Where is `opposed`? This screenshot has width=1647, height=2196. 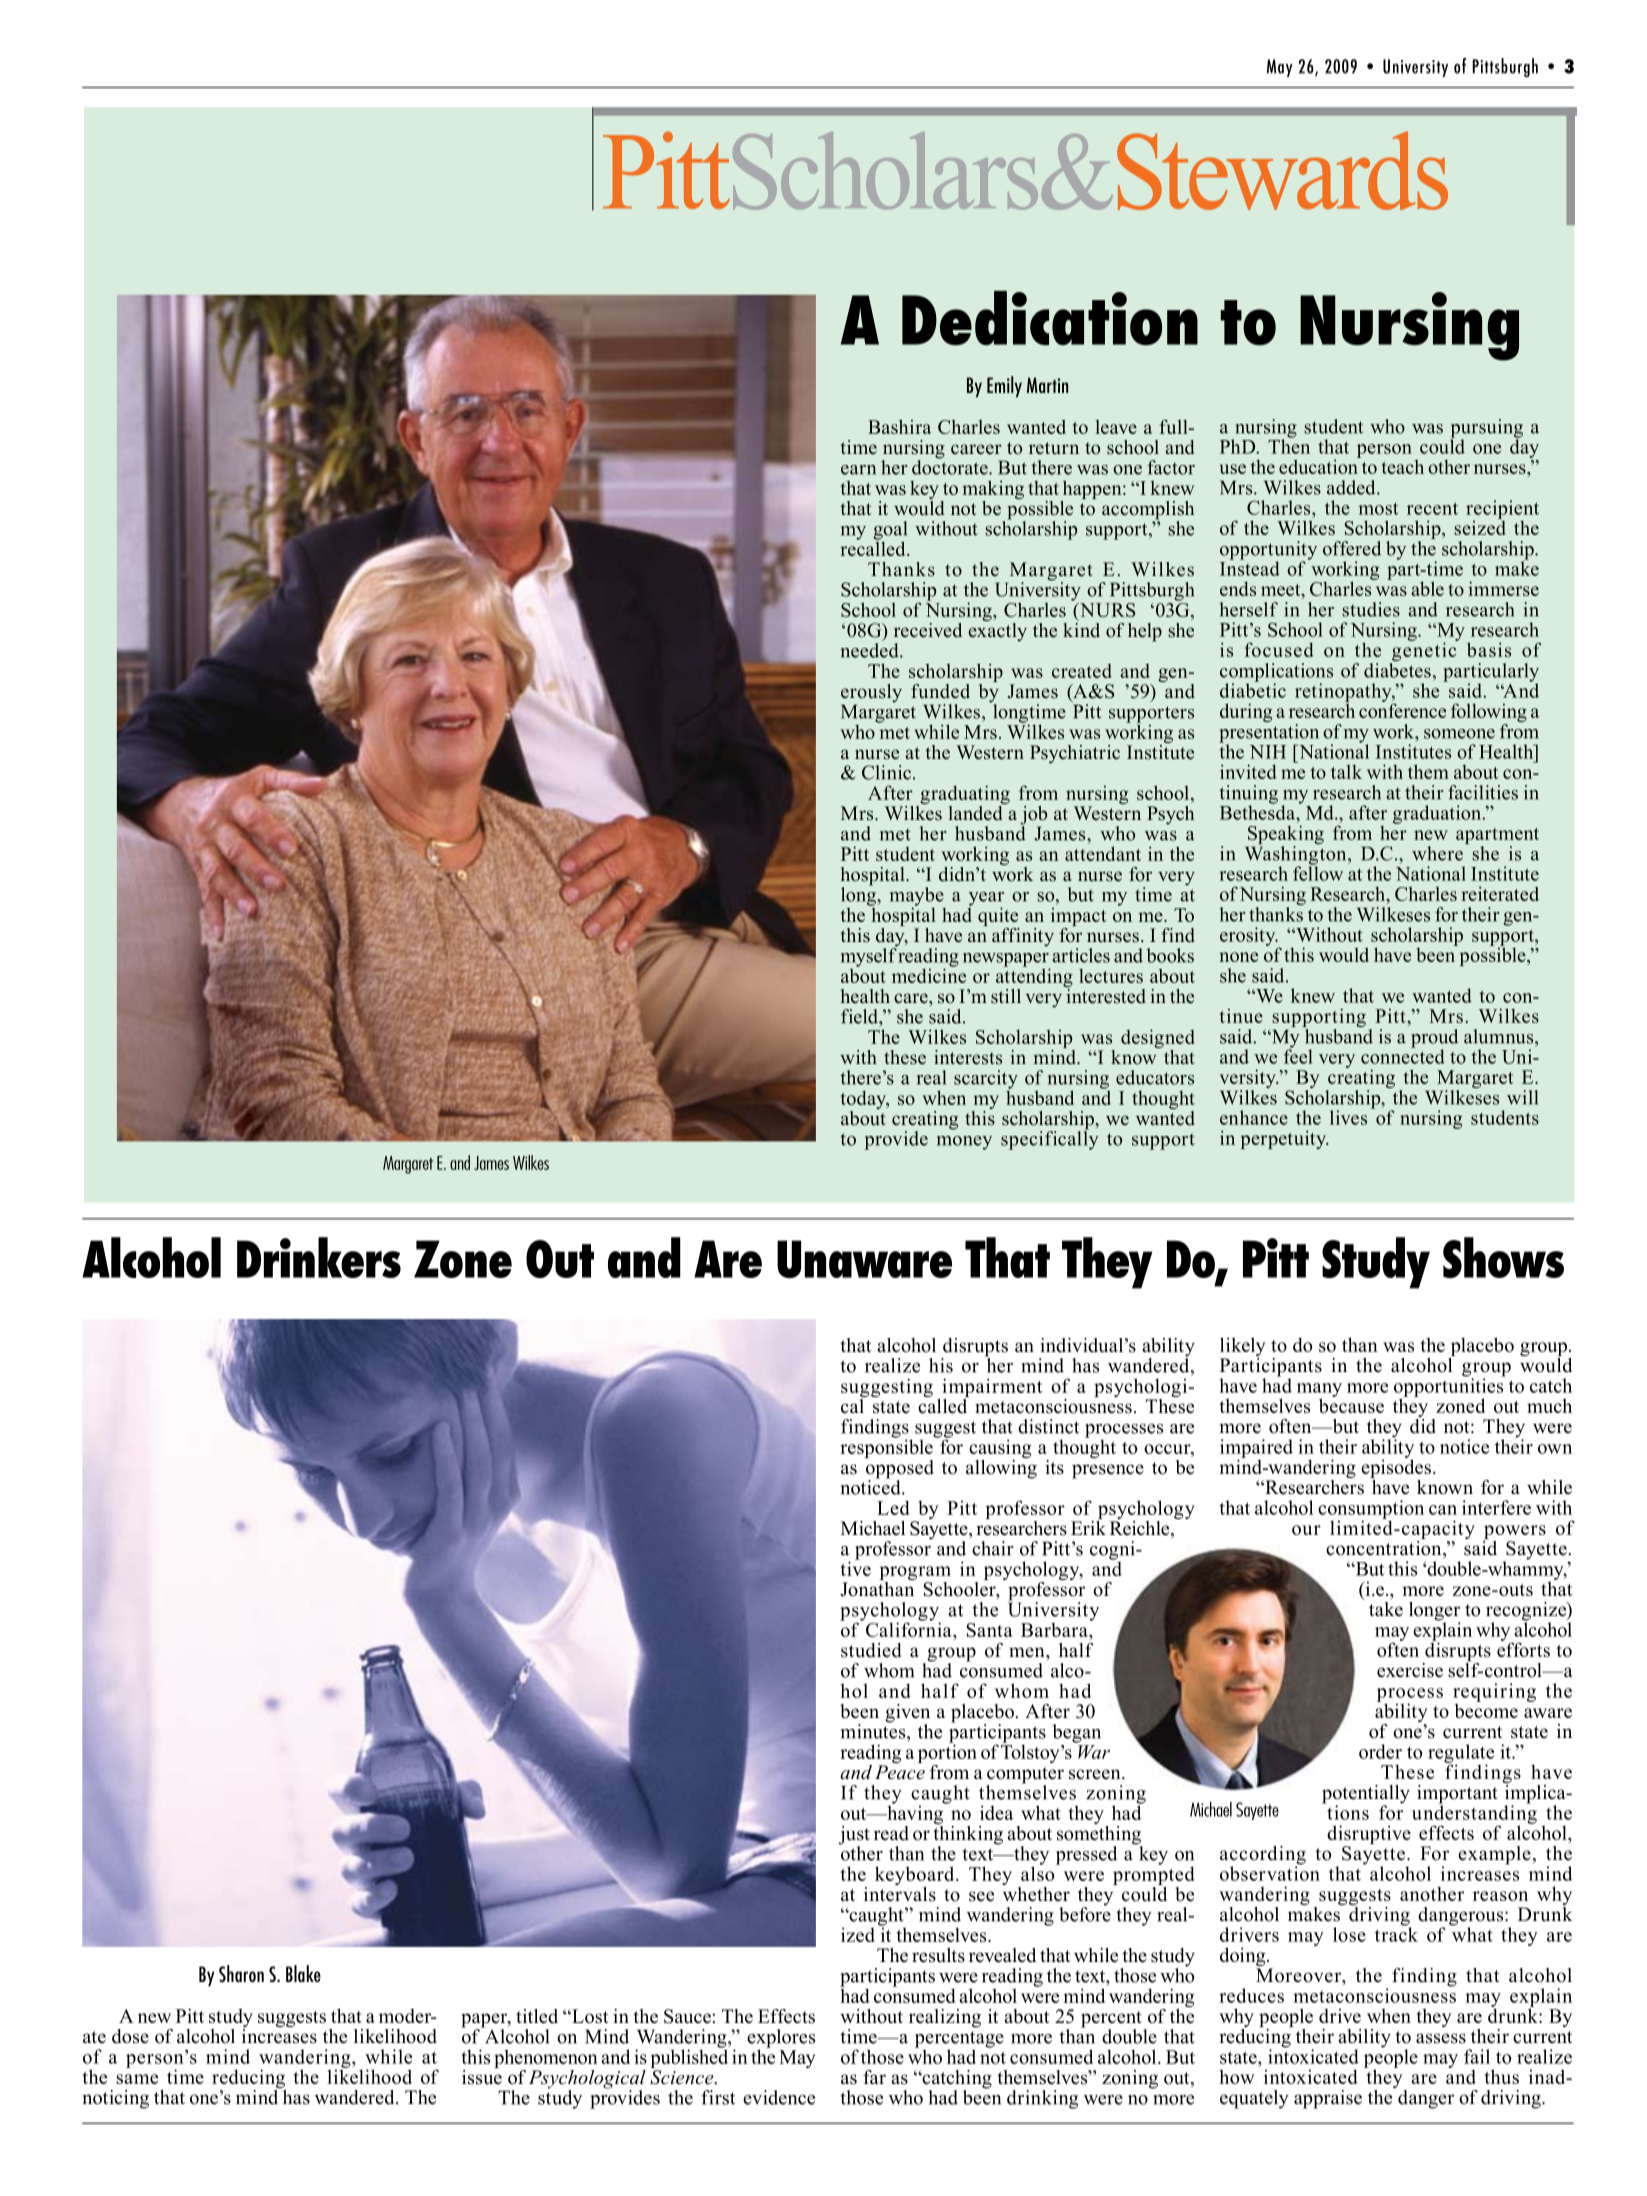 opposed is located at coordinates (899, 1469).
